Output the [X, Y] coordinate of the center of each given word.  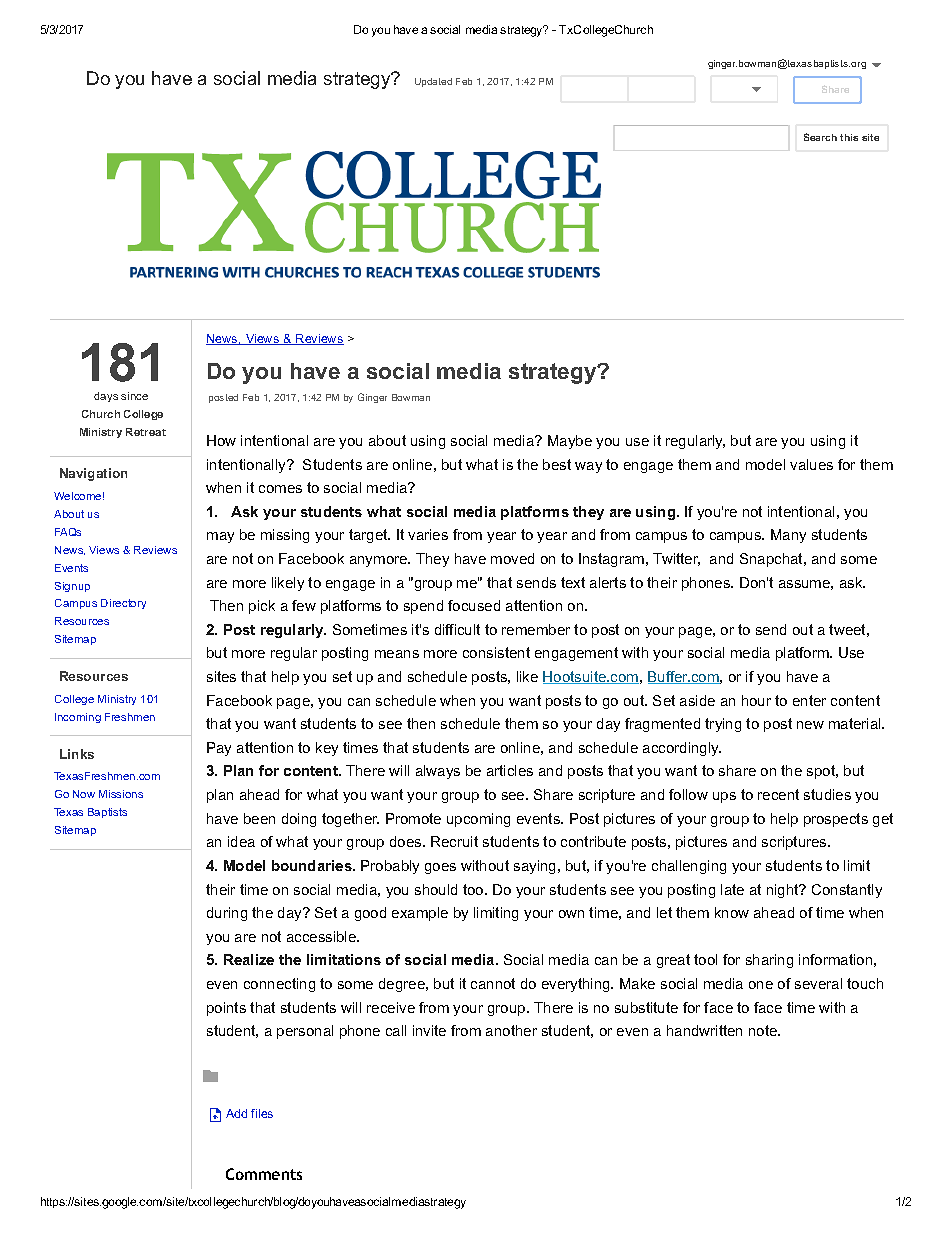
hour [756, 700]
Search [820, 137]
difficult [457, 629]
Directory [123, 604]
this [849, 137]
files [262, 1113]
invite [429, 1030]
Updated [433, 82]
